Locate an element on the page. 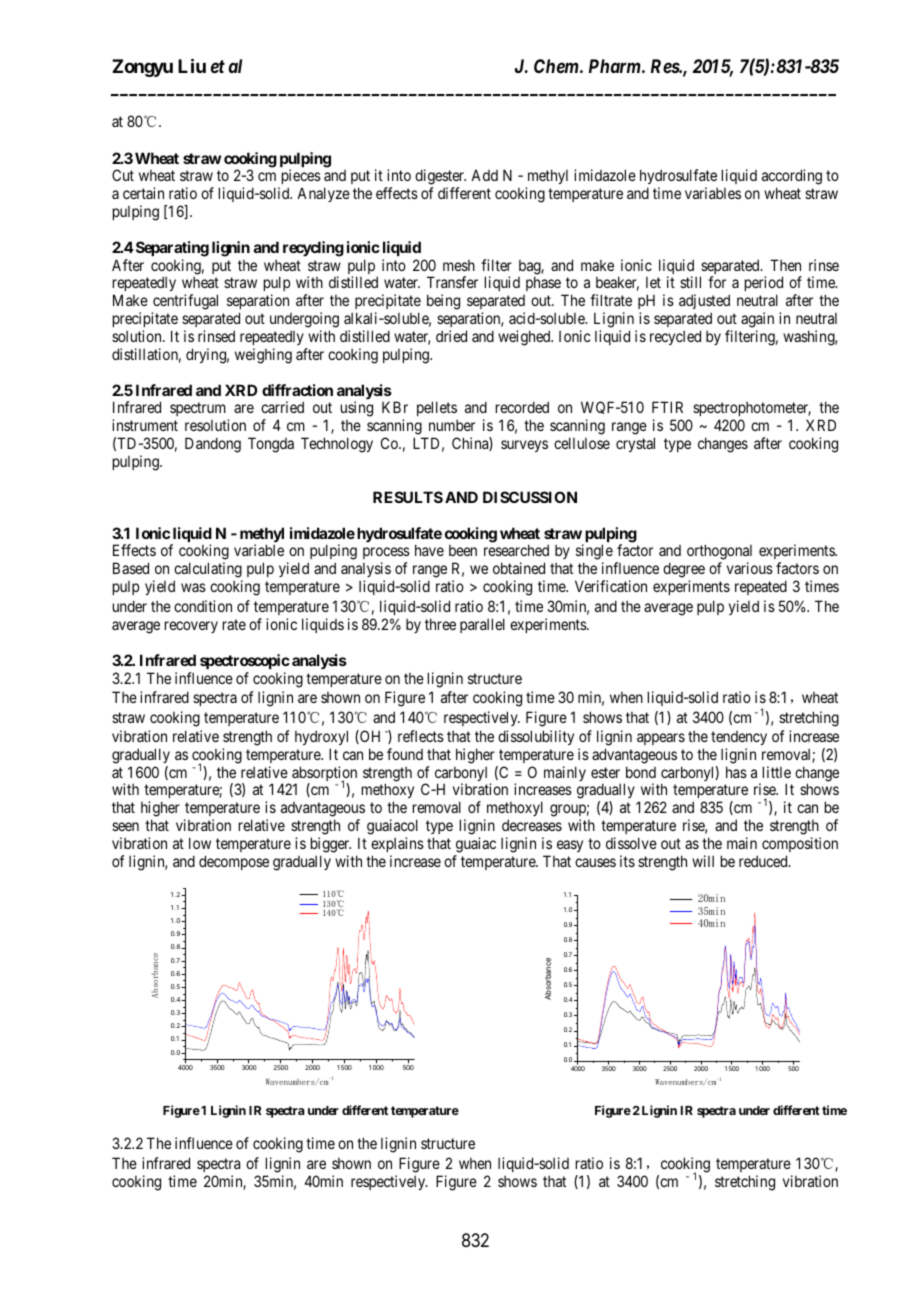 The width and height of the page is (924, 1308). three is located at coordinates (440, 624).
